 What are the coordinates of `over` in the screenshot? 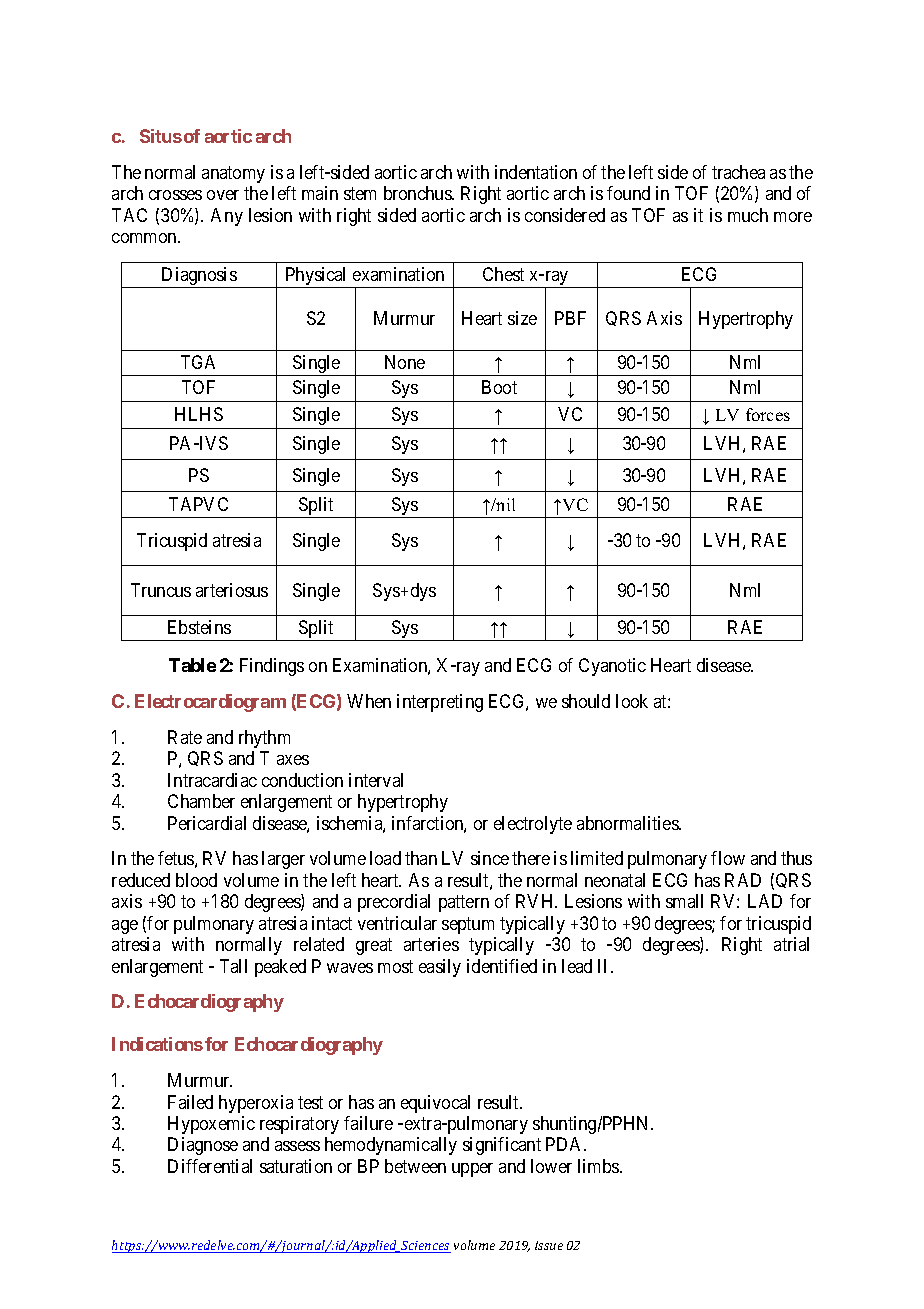 It's located at (223, 195).
